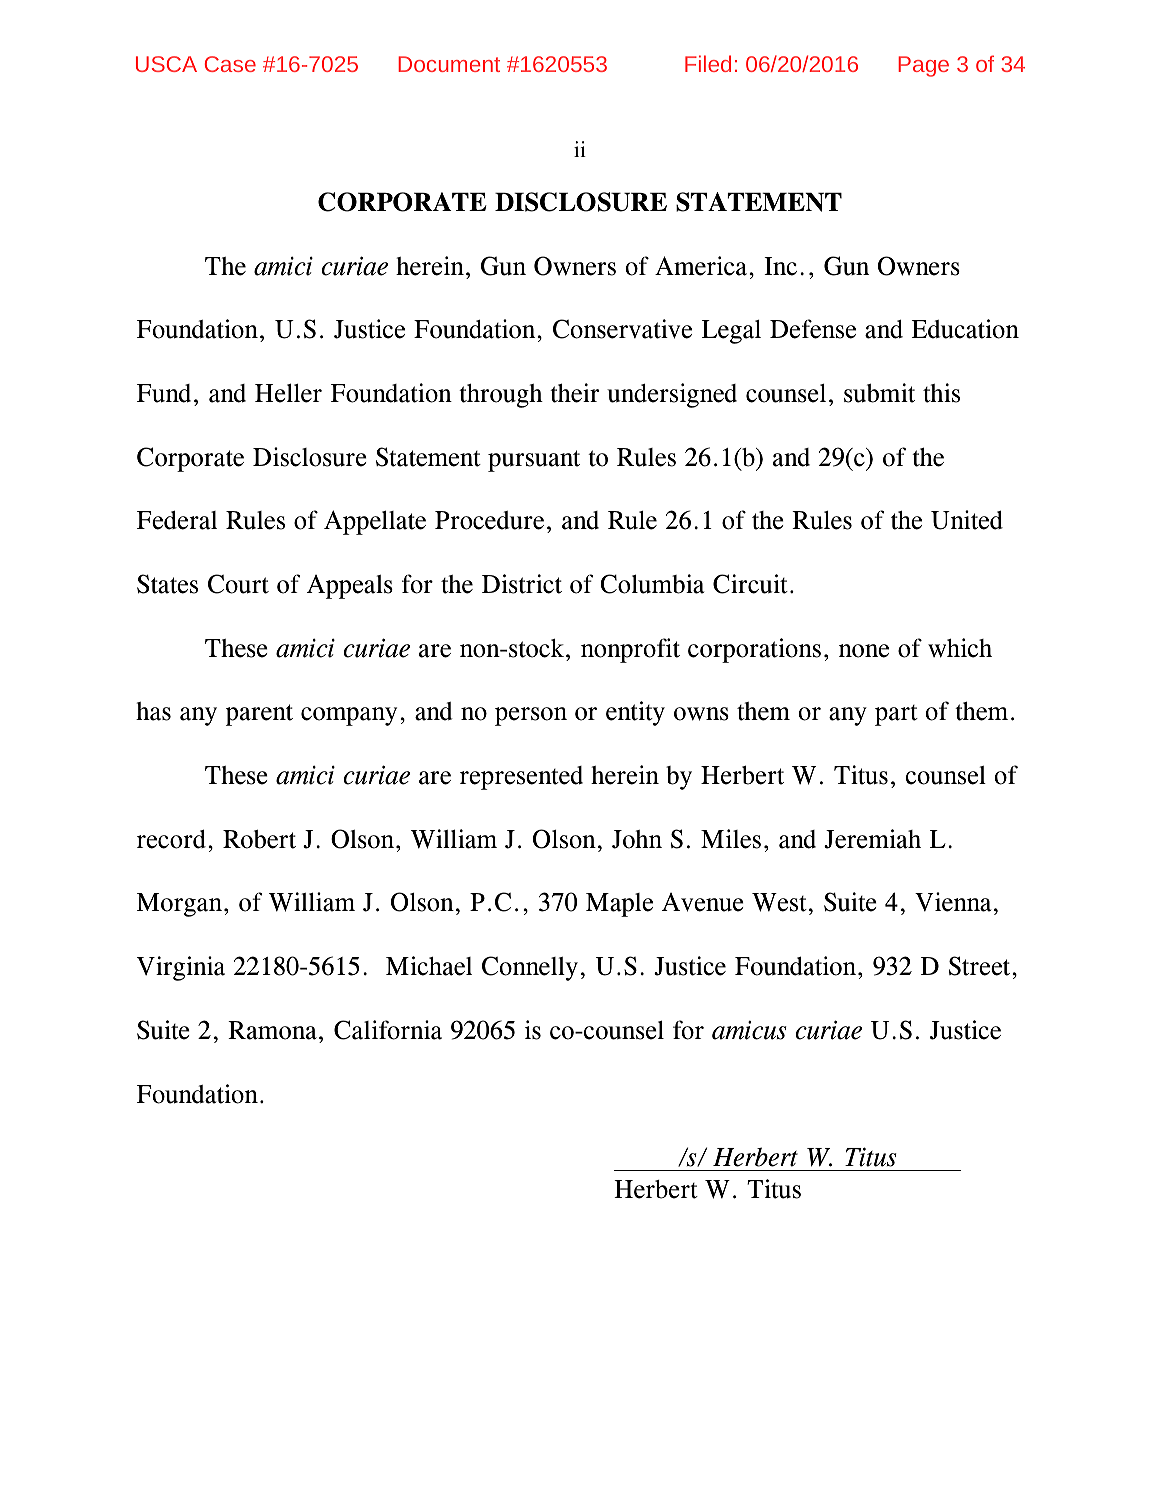  Describe the element at coordinates (923, 66) in the screenshot. I see `Page` at that location.
